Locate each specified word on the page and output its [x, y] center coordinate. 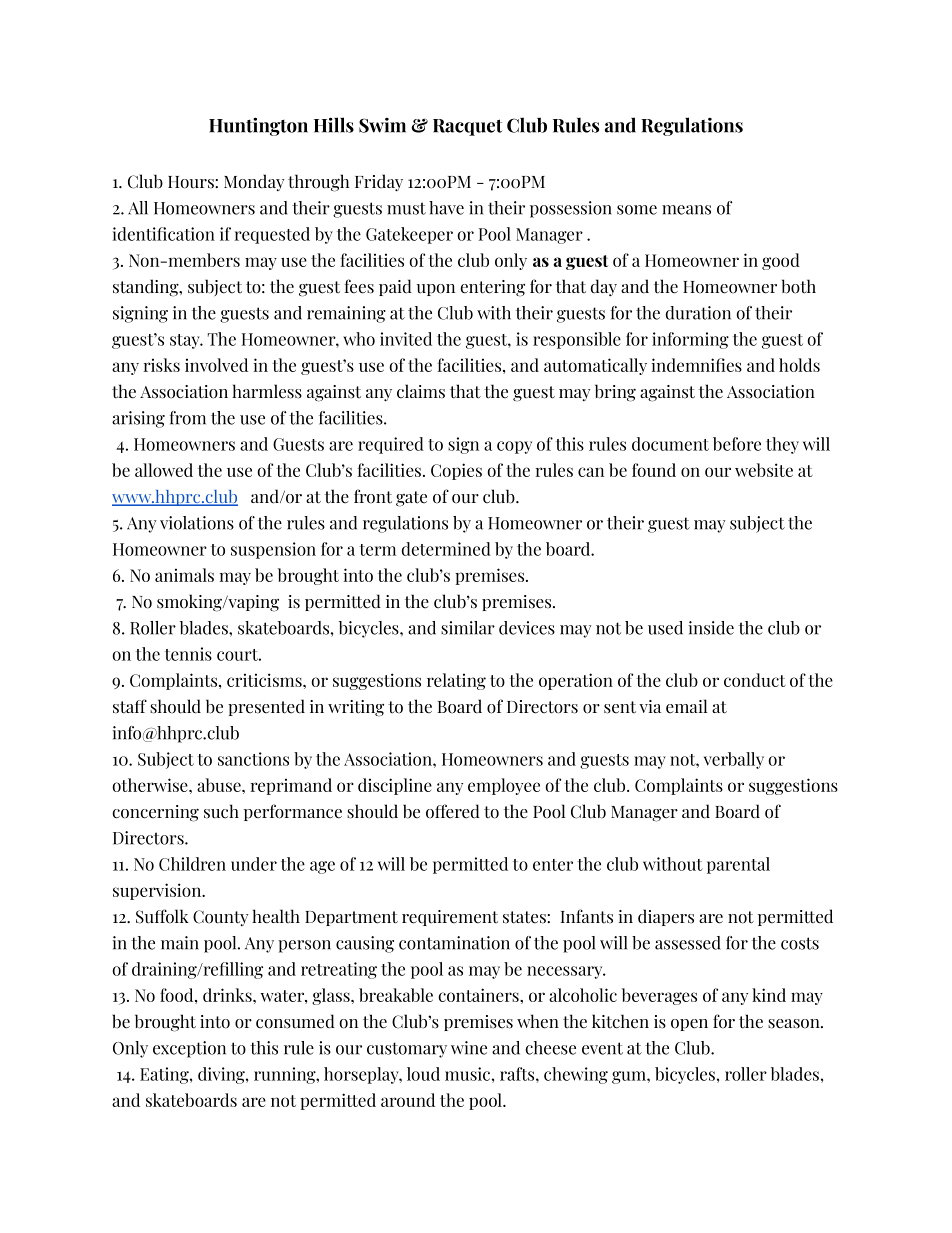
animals [184, 575]
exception [189, 1049]
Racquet [467, 127]
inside [711, 628]
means [686, 210]
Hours [192, 182]
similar [468, 628]
